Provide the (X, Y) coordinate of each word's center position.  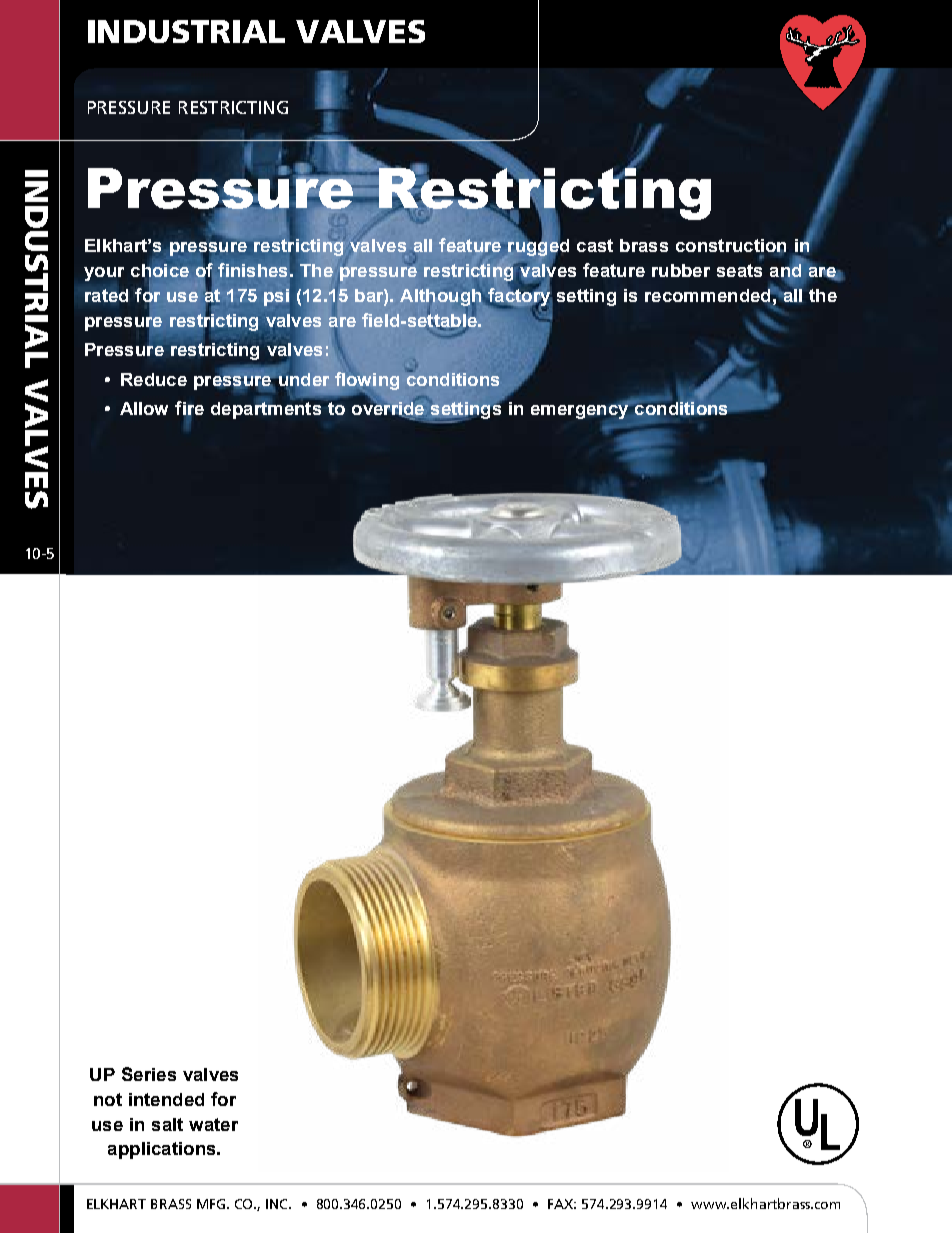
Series (149, 1074)
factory (520, 297)
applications (163, 1150)
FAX (562, 1204)
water (213, 1124)
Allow (144, 408)
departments (266, 409)
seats (739, 270)
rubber (681, 270)
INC (278, 1204)
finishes (252, 270)
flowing (367, 382)
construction (731, 246)
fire (189, 409)
